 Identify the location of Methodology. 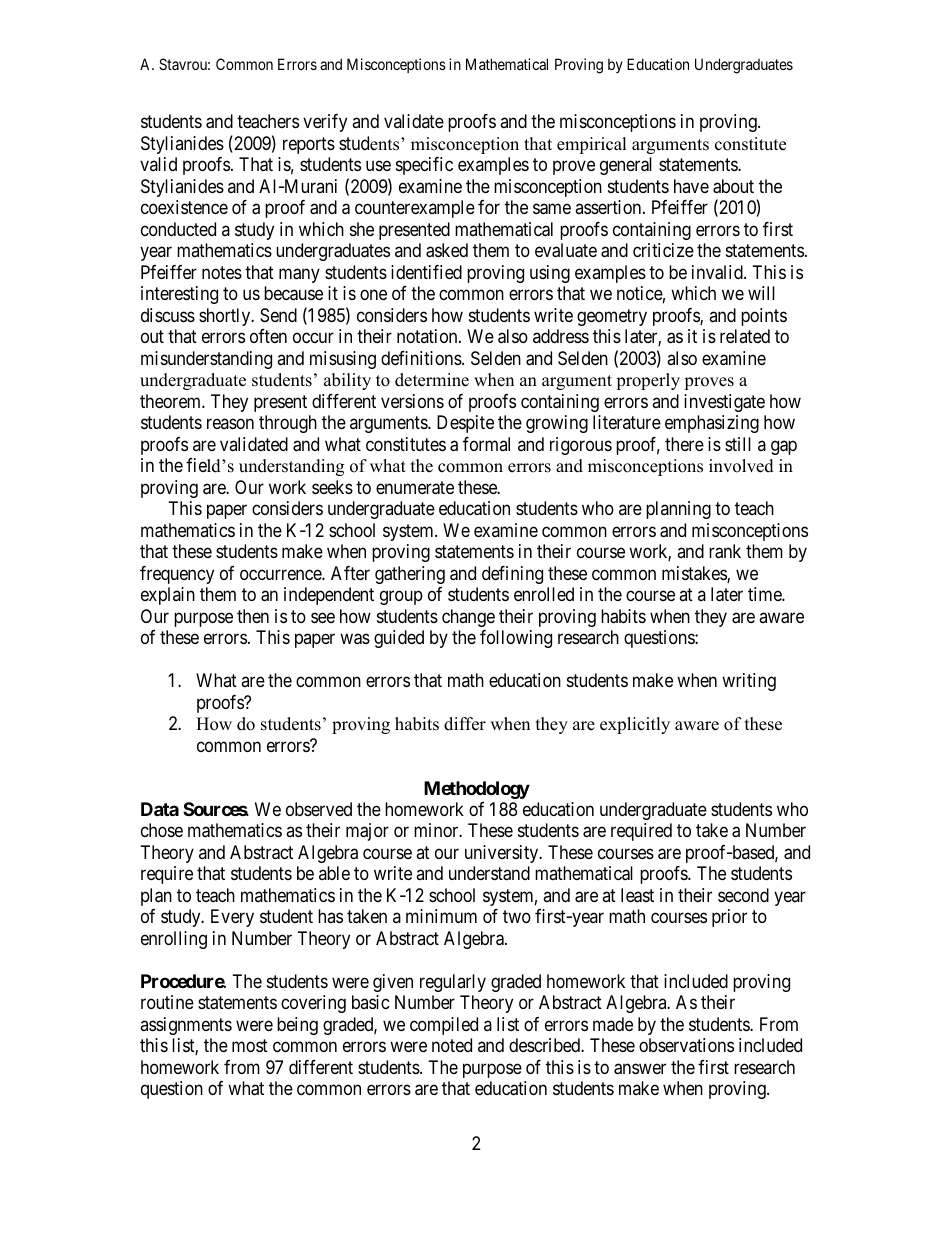
(477, 790).
